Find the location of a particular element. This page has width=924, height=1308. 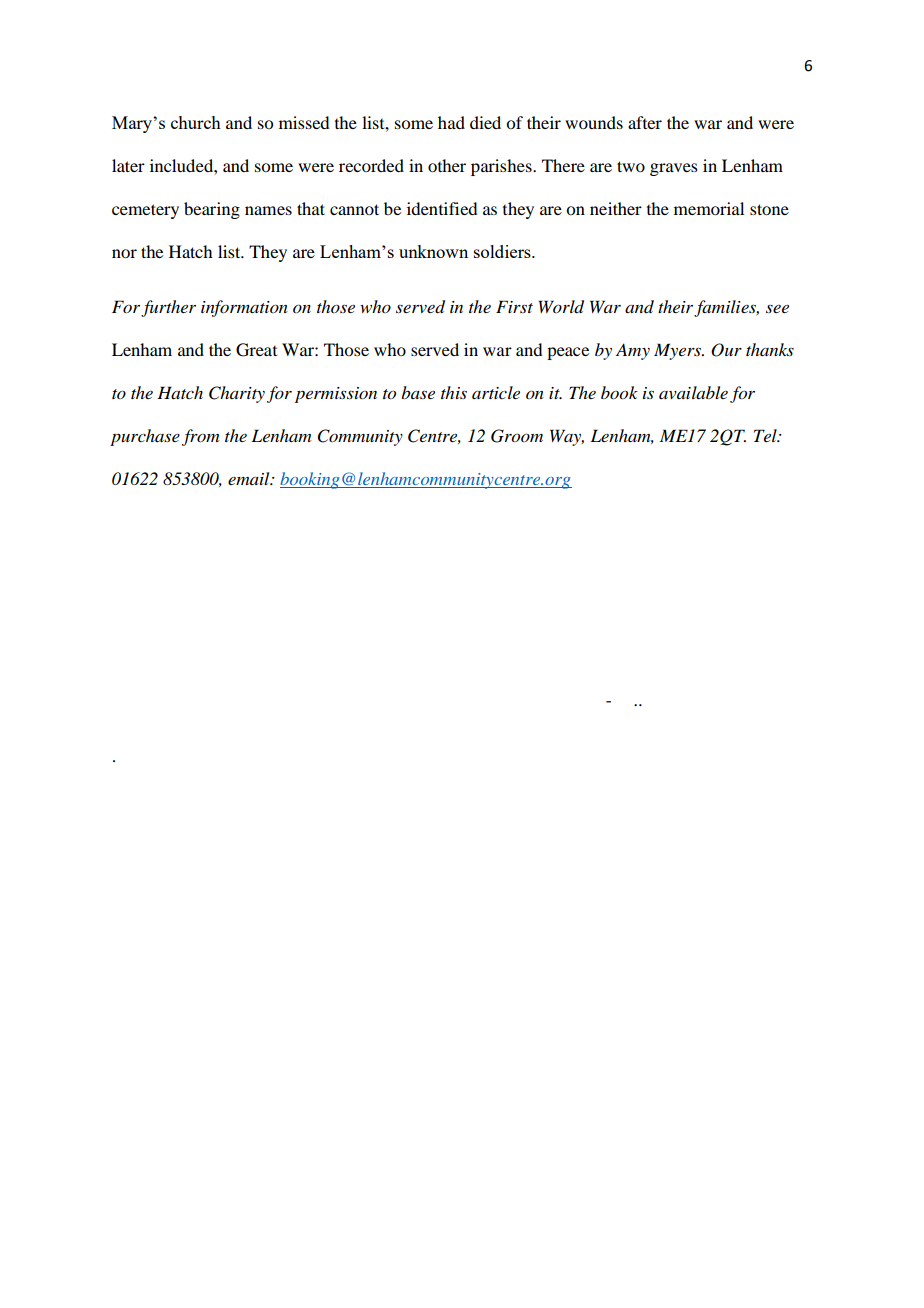

see is located at coordinates (777, 309).
